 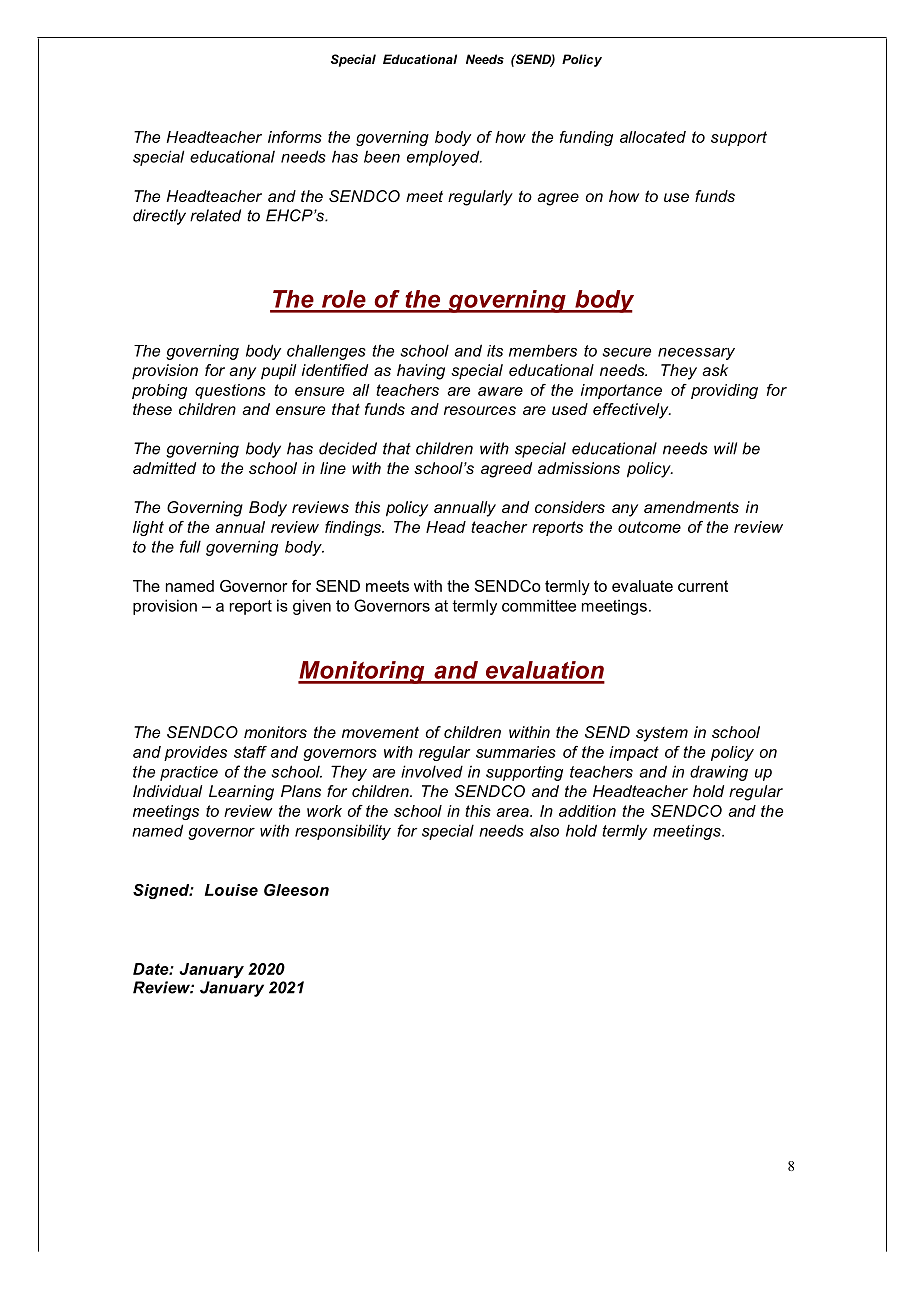 What do you see at coordinates (444, 158) in the document?
I see `employed` at bounding box center [444, 158].
